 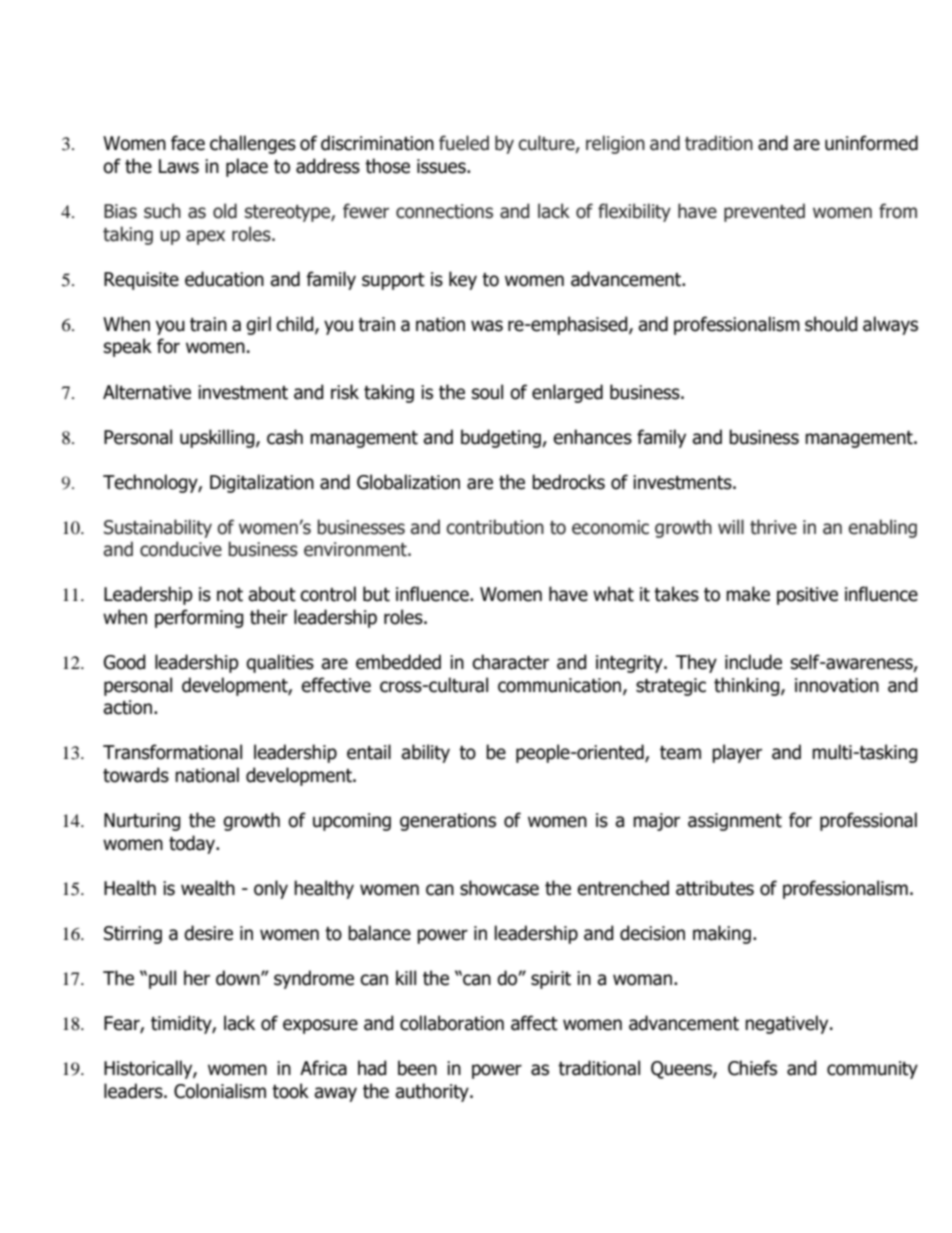 I want to click on performing, so click(x=199, y=618).
